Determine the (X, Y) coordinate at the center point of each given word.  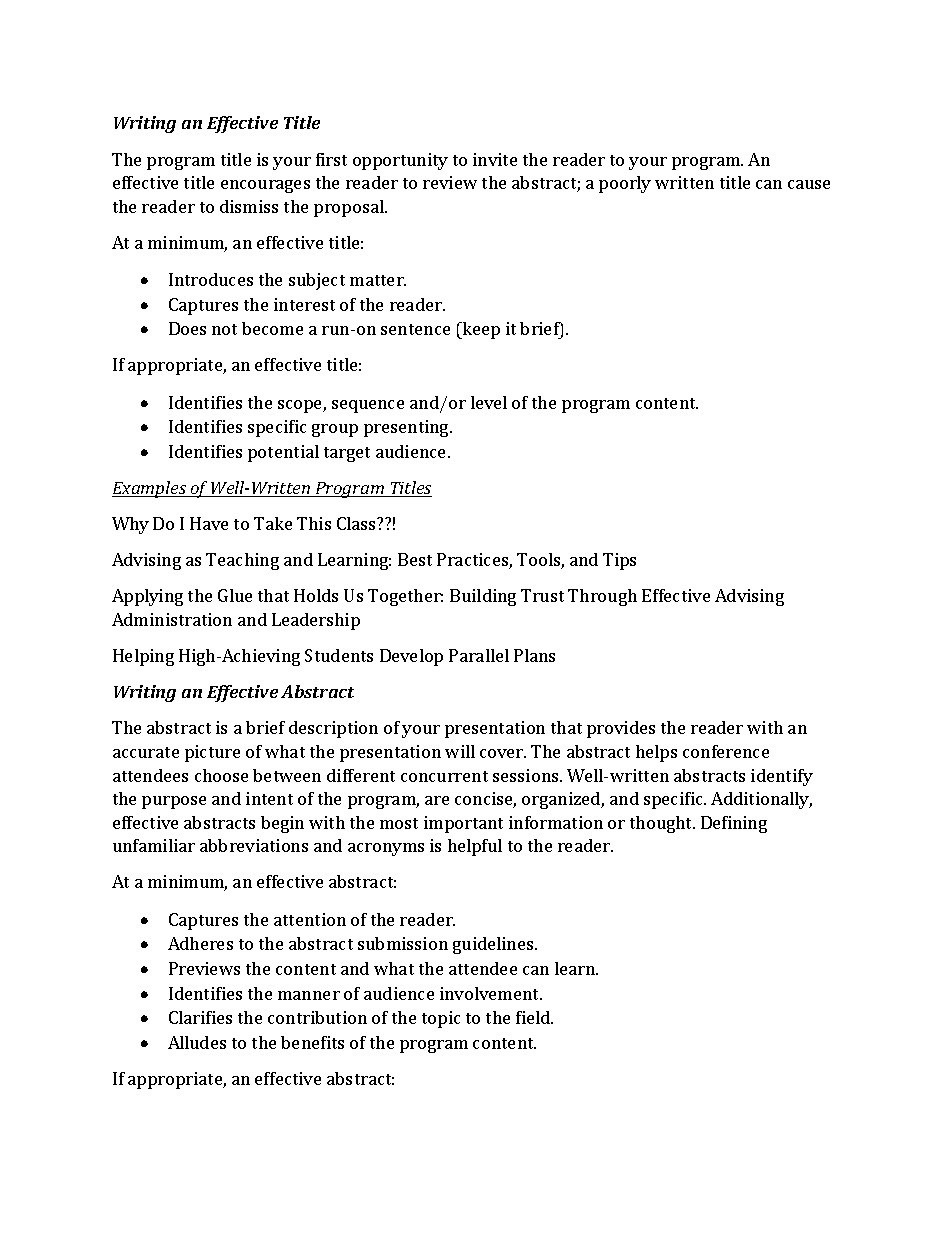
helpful (475, 847)
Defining (734, 824)
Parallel (479, 655)
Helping (143, 657)
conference (726, 751)
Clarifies (200, 1017)
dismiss (249, 206)
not (224, 329)
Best (415, 559)
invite (495, 159)
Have (209, 523)
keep (480, 330)
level (489, 402)
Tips (619, 561)
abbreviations (254, 845)
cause (809, 184)
